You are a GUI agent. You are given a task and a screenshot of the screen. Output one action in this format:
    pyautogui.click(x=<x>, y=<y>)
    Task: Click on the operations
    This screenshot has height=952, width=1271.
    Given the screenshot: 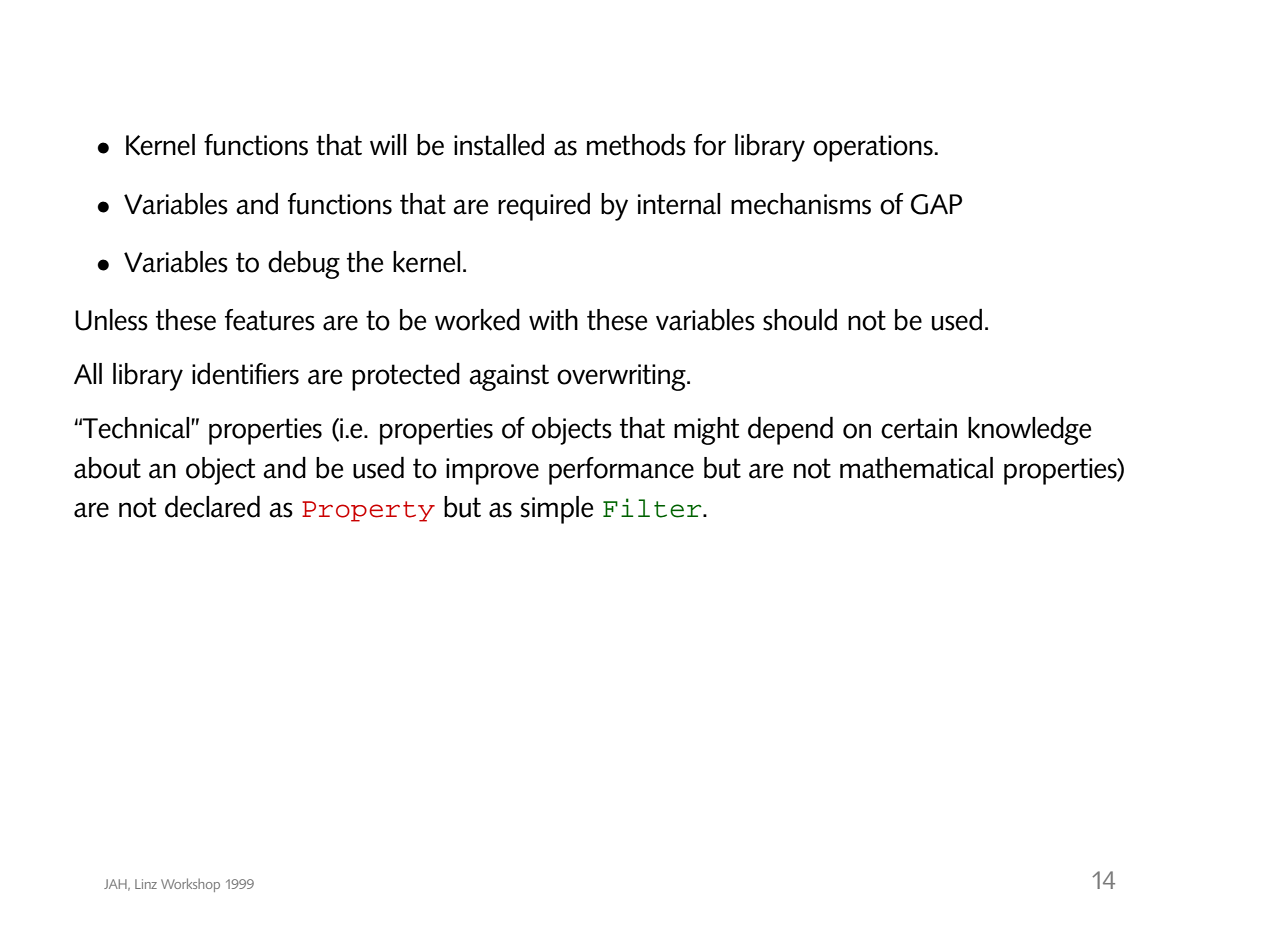 What is the action you would take?
    pyautogui.click(x=873, y=148)
